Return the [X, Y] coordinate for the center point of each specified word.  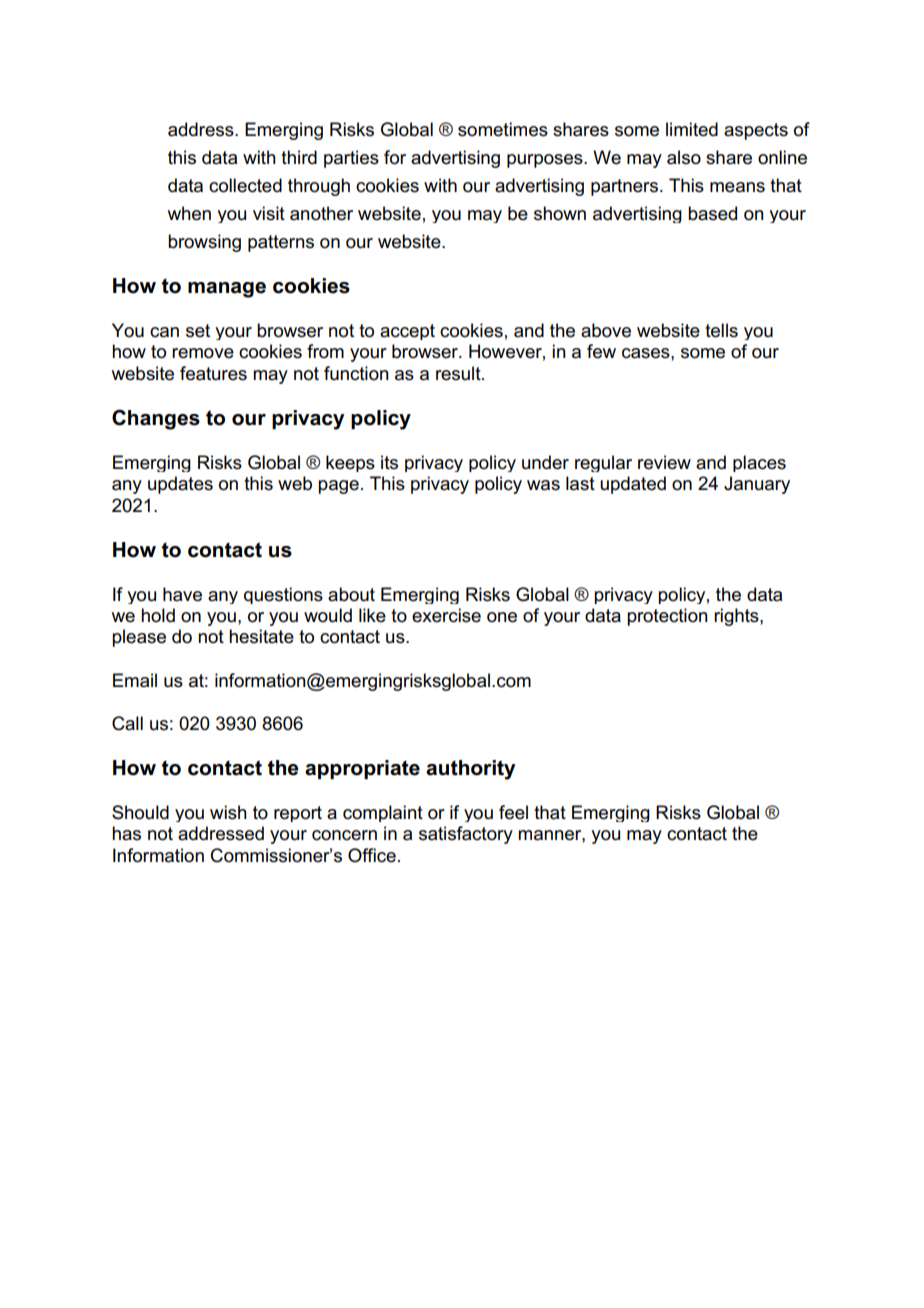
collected [245, 185]
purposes [546, 161]
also [684, 157]
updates [180, 485]
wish [228, 812]
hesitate [261, 636]
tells [721, 330]
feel [513, 812]
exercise [446, 615]
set [198, 331]
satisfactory [466, 835]
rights [737, 617]
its [389, 462]
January [757, 485]
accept [407, 332]
